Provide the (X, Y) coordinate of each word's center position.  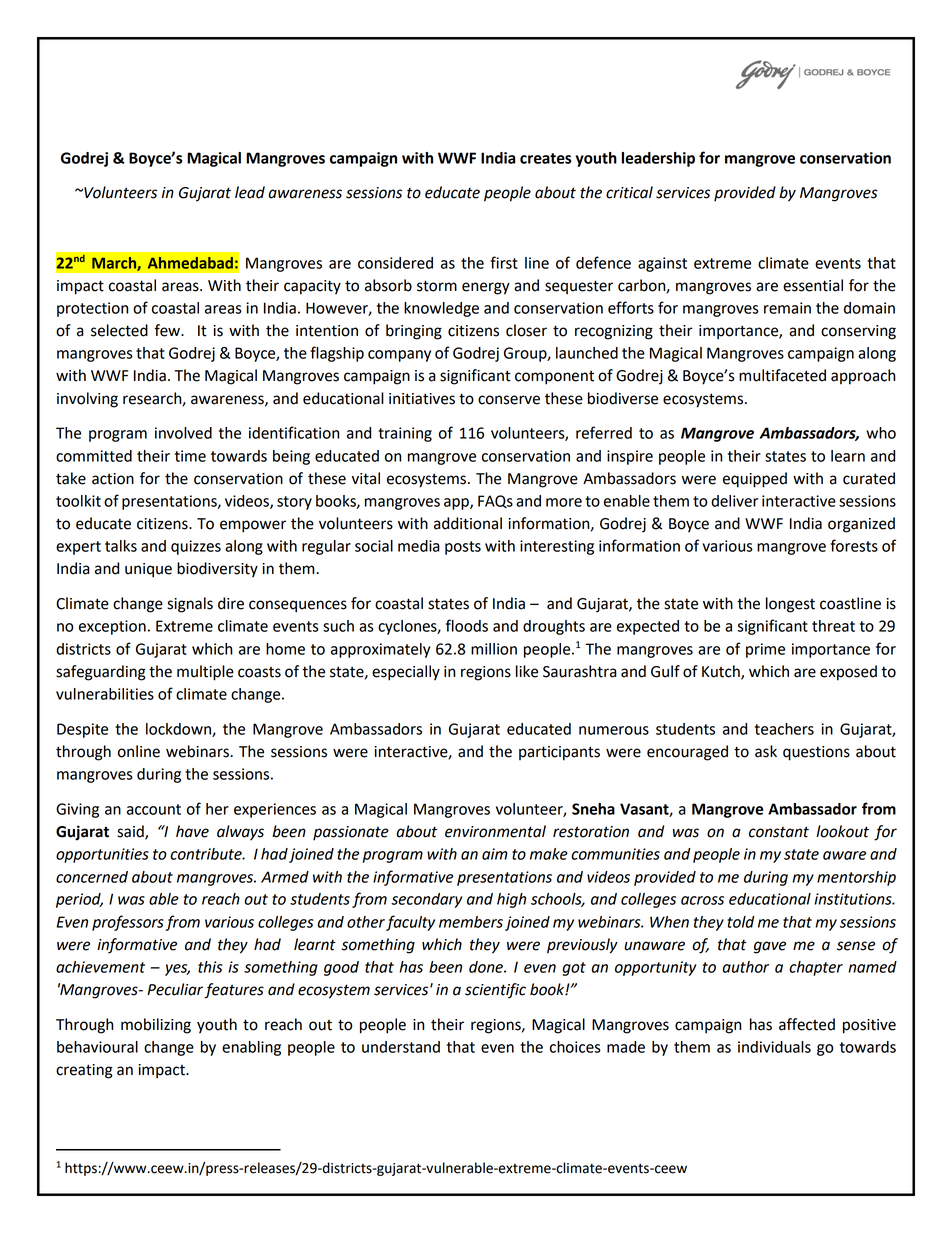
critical (629, 192)
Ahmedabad (190, 263)
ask (766, 751)
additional (468, 523)
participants (559, 753)
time (190, 456)
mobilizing (156, 1026)
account (154, 809)
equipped (755, 480)
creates (545, 158)
